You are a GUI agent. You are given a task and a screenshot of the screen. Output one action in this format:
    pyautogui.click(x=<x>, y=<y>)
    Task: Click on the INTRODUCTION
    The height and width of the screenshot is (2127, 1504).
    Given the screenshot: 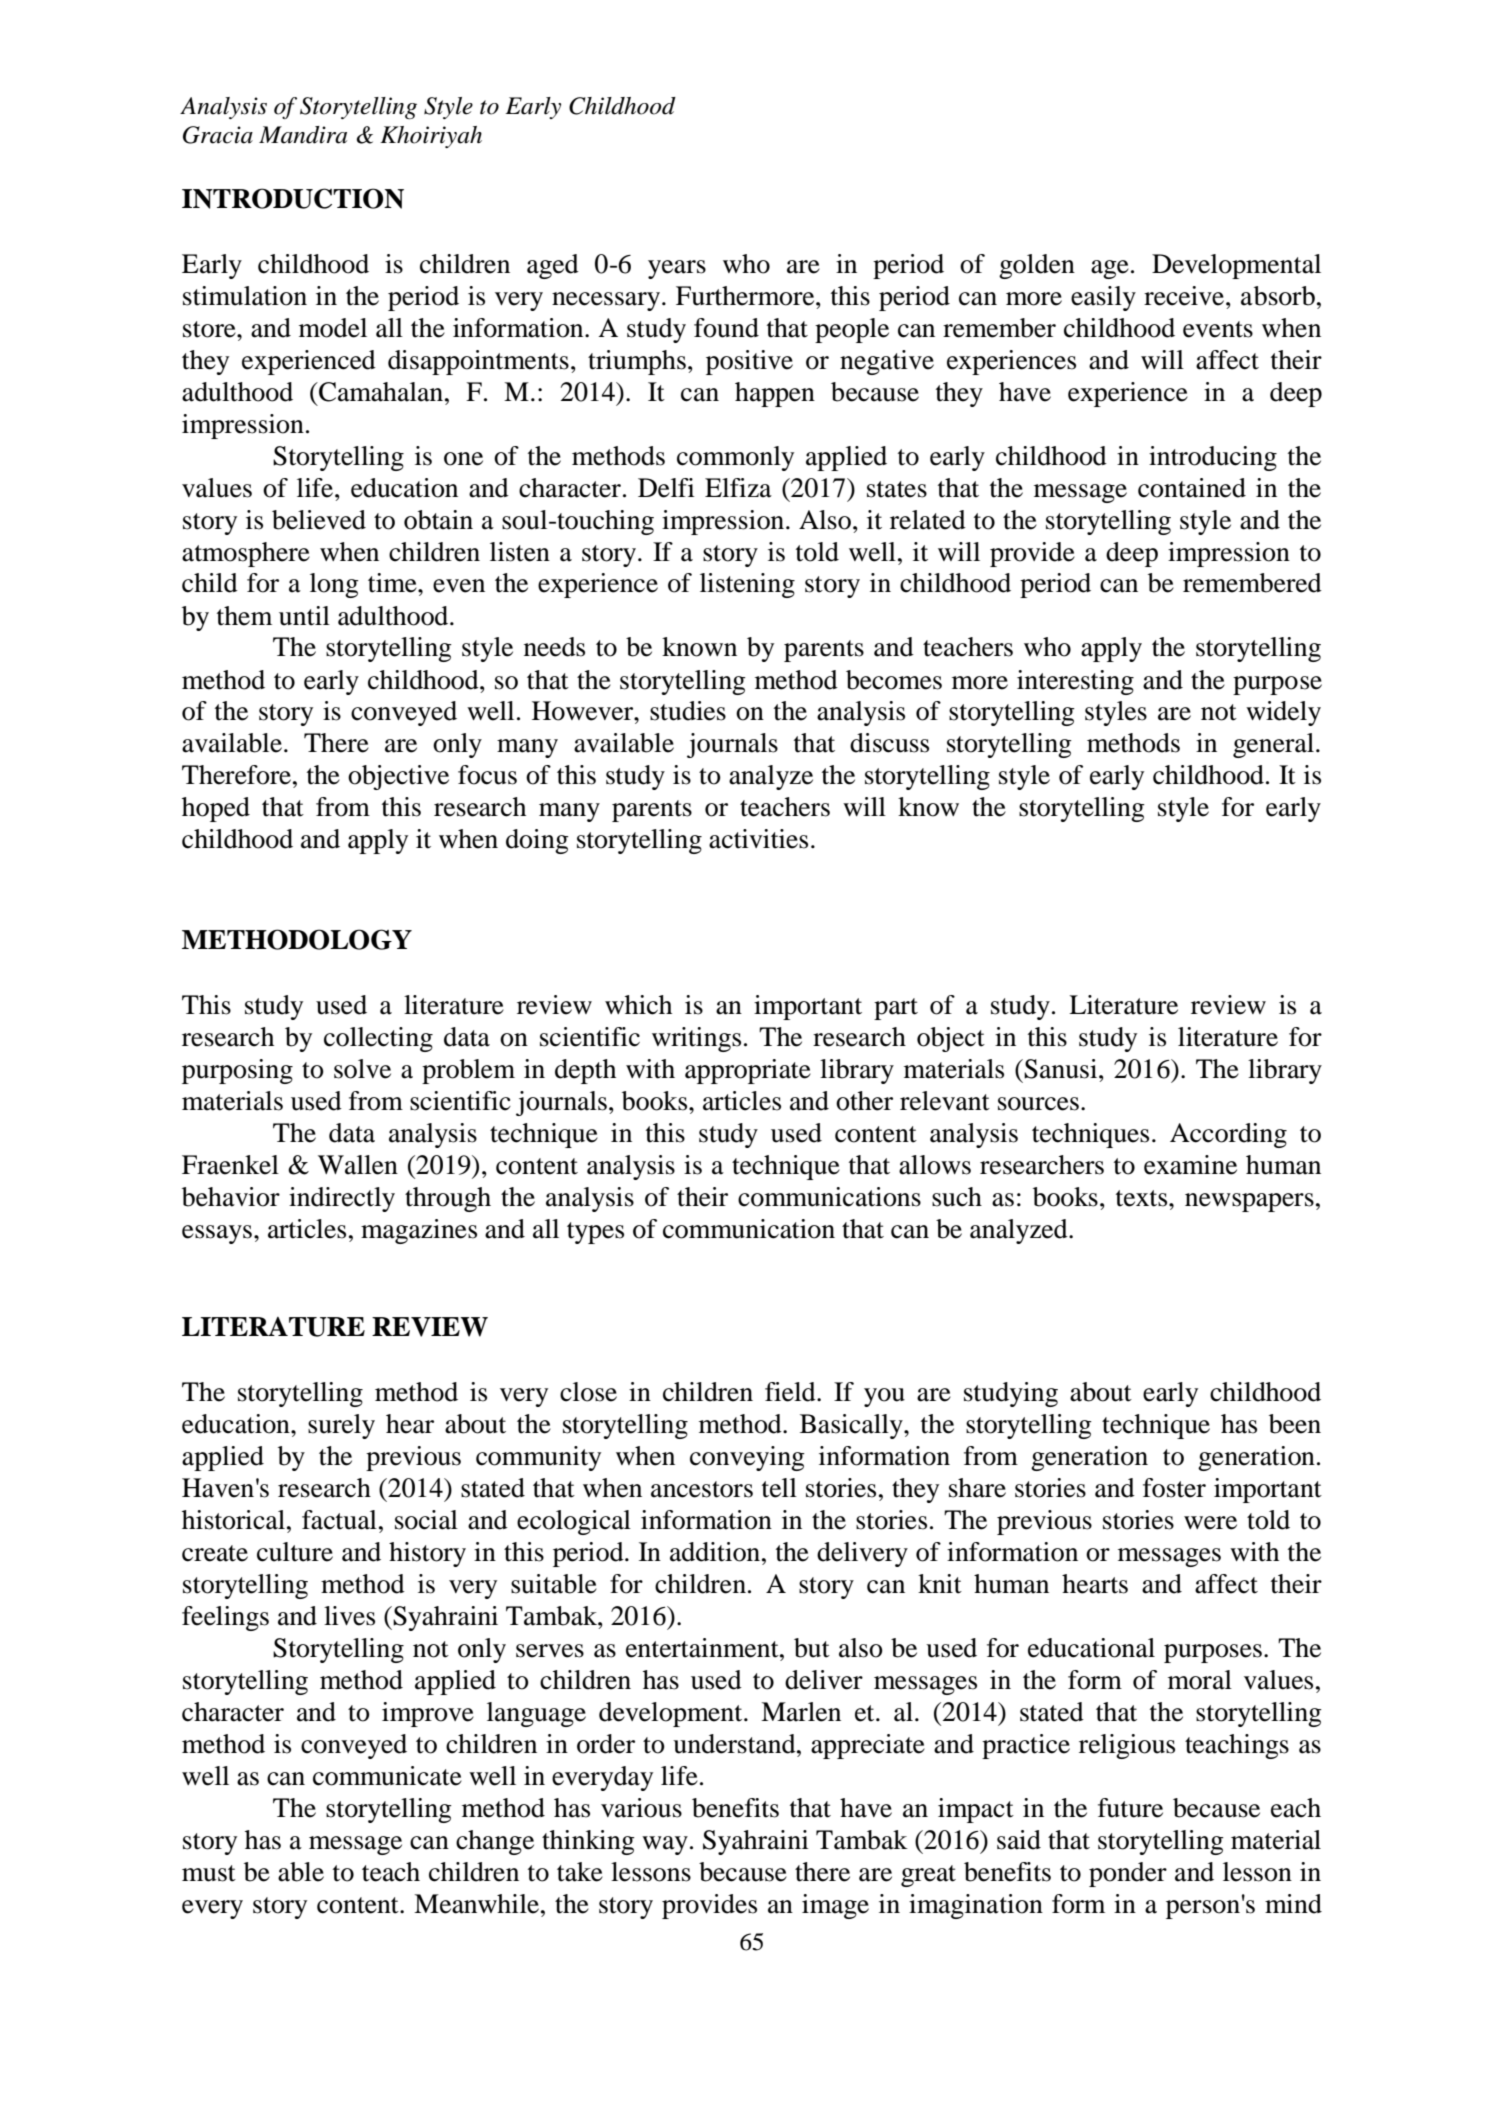 What is the action you would take?
    pyautogui.click(x=293, y=198)
